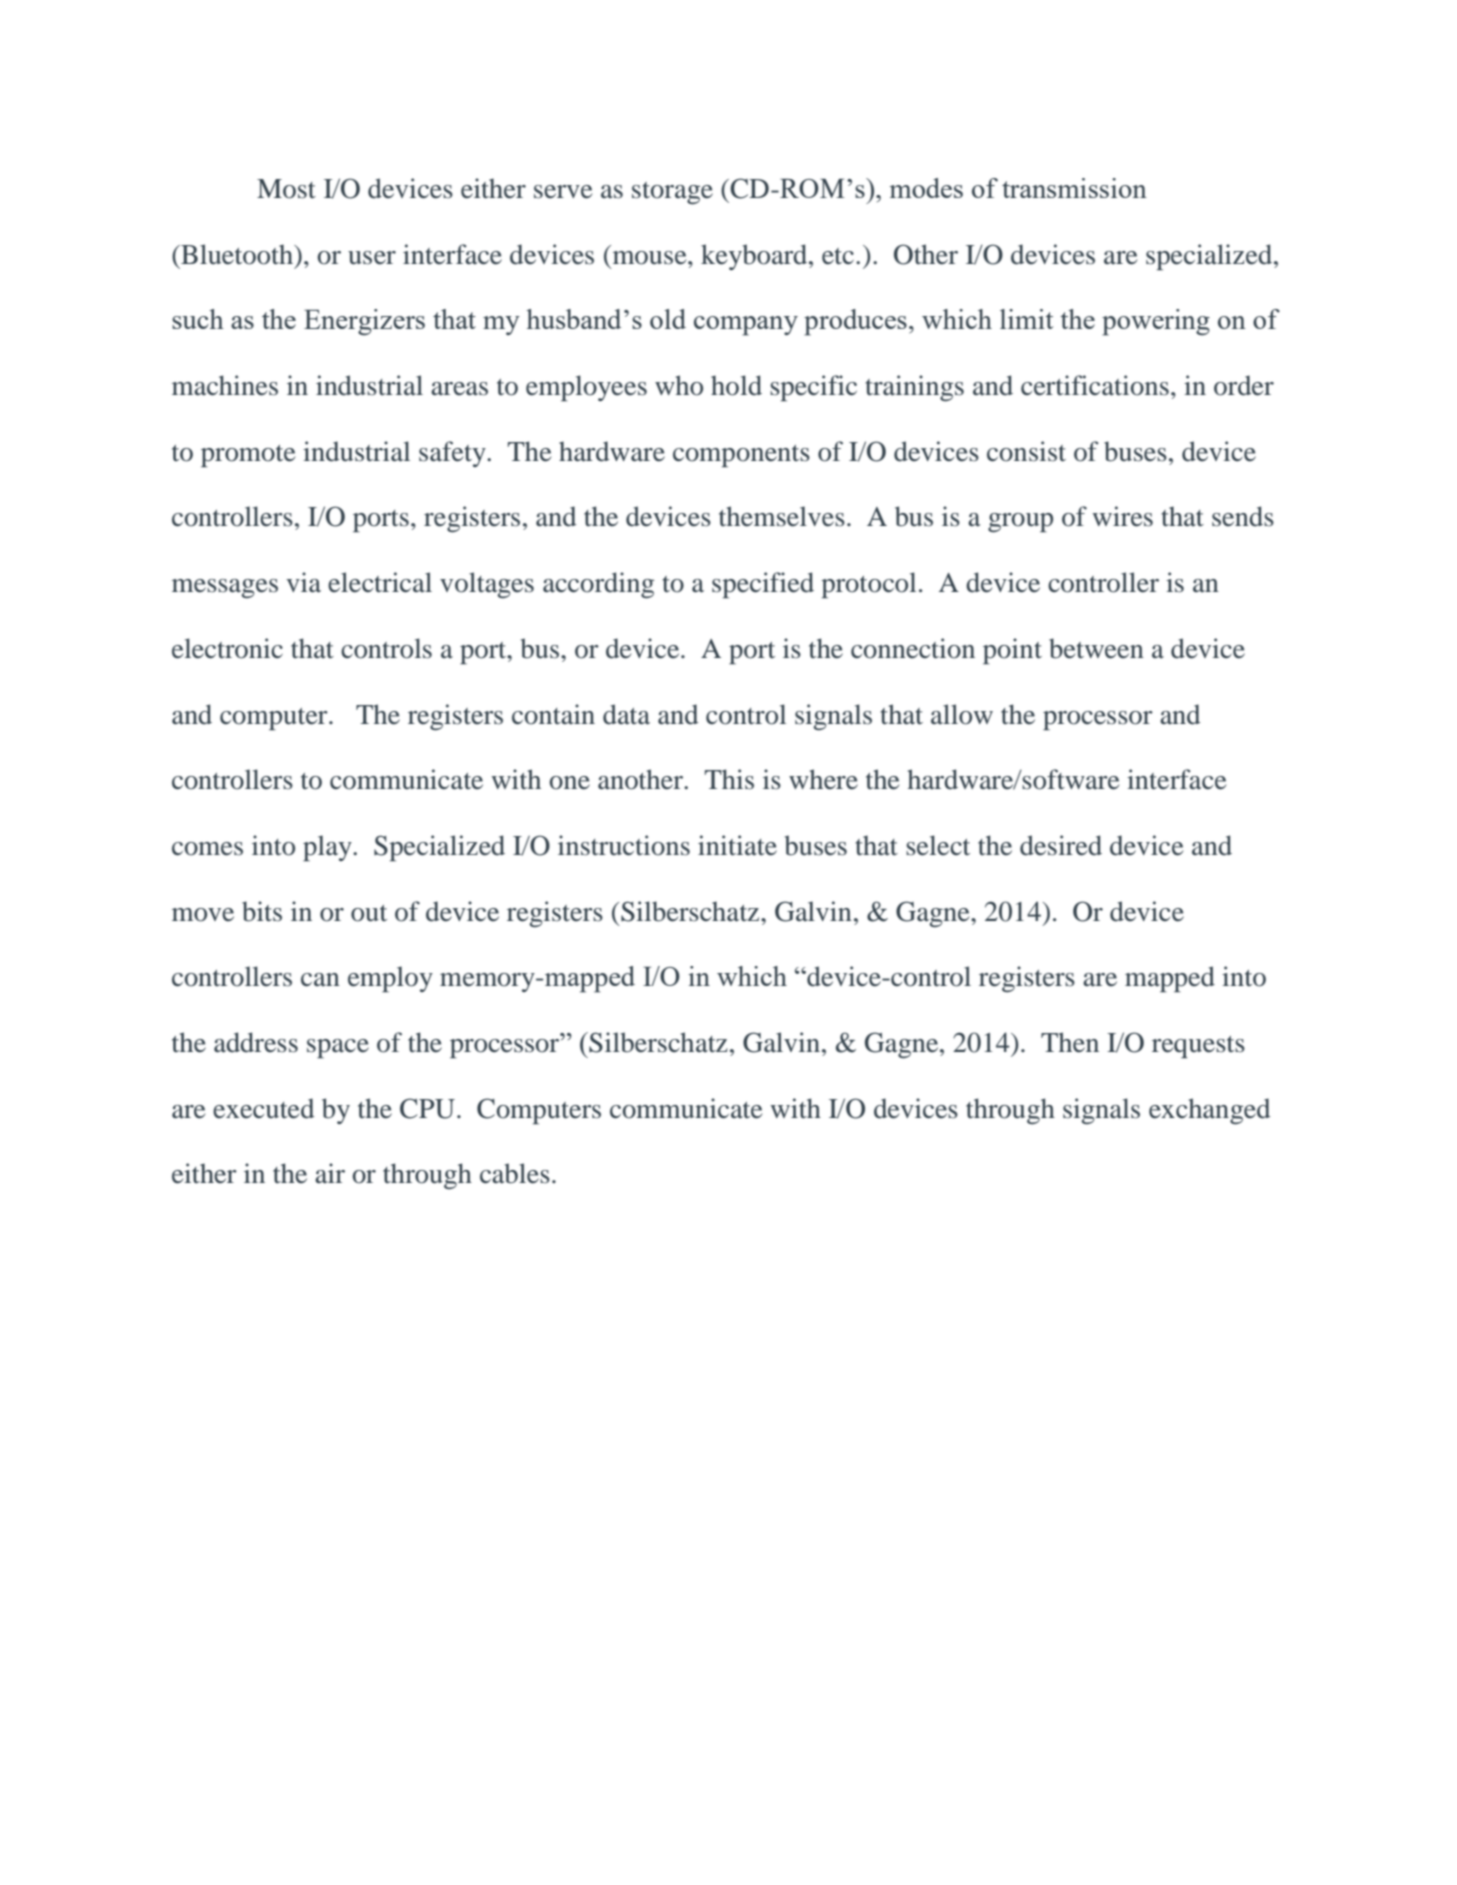 The image size is (1457, 1885). Describe the element at coordinates (286, 189) in the screenshot. I see `Most` at that location.
